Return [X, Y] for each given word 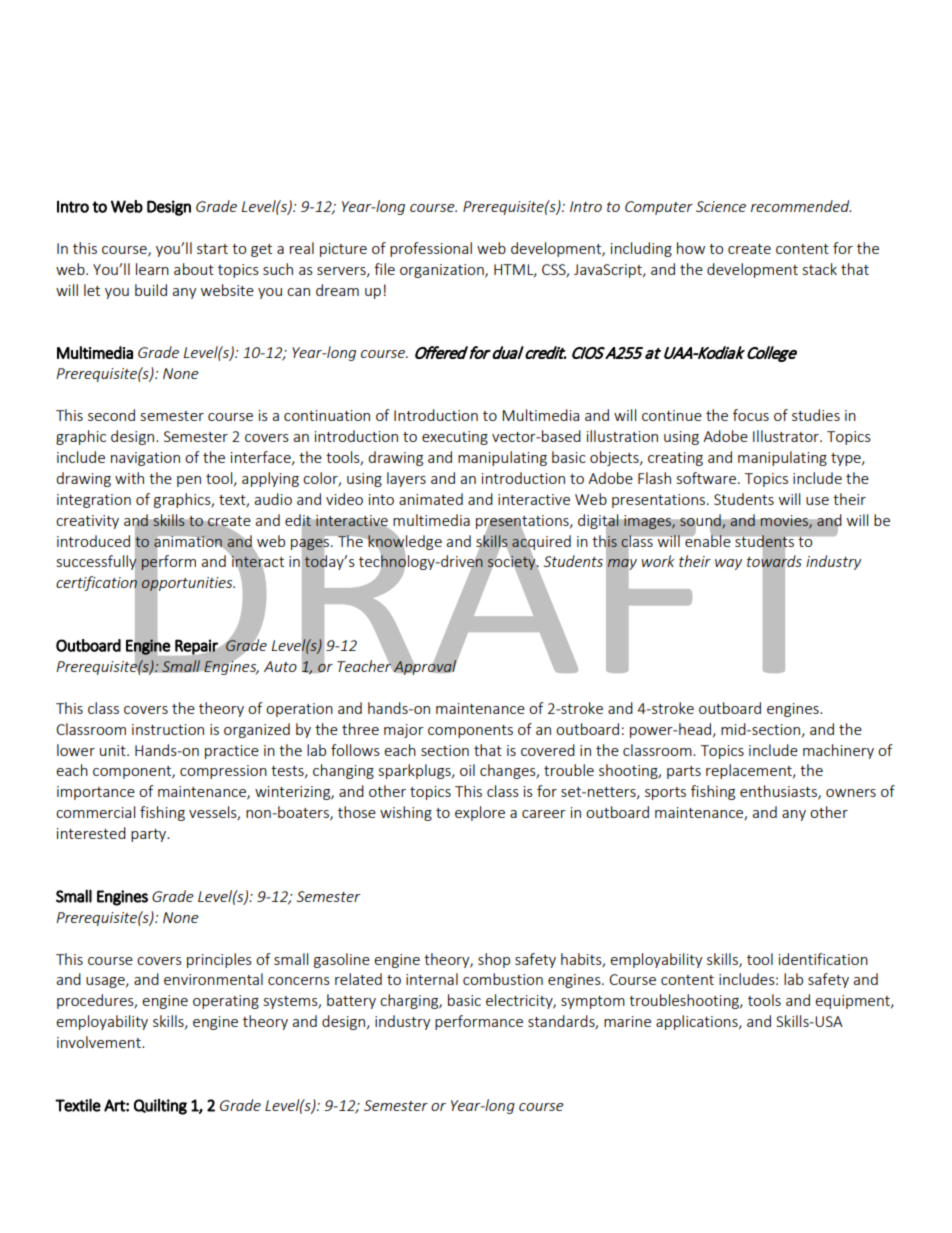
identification [823, 959]
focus [751, 415]
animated [431, 499]
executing [455, 438]
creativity [87, 522]
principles [219, 960]
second [111, 415]
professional [431, 249]
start [212, 249]
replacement [750, 771]
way [728, 564]
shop [494, 960]
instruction [168, 729]
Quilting [160, 1107]
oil [467, 770]
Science [721, 206]
